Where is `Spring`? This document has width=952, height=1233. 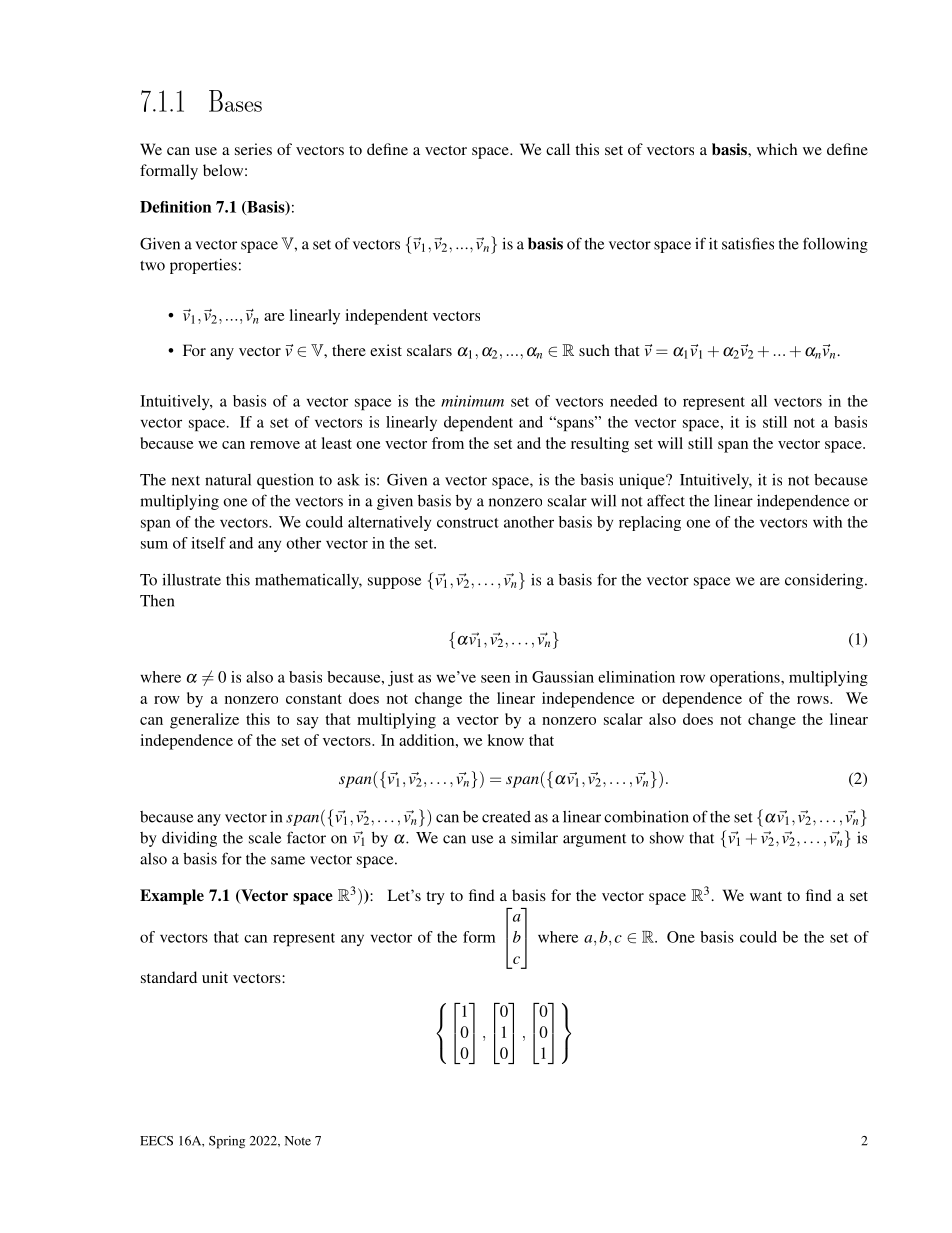 Spring is located at coordinates (227, 1142).
